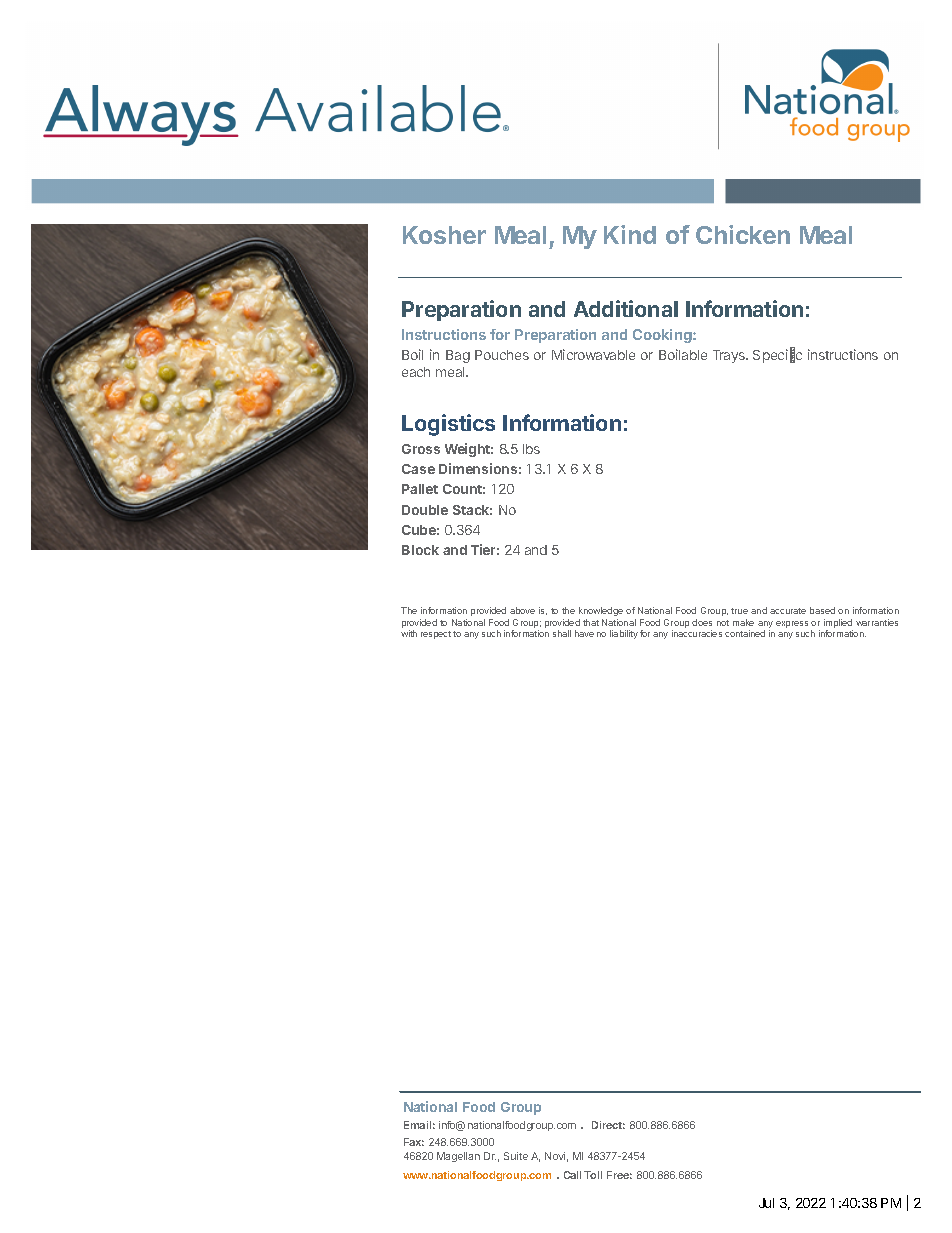 The width and height of the document is (952, 1233). Describe the element at coordinates (531, 449) in the document. I see `lbs` at that location.
